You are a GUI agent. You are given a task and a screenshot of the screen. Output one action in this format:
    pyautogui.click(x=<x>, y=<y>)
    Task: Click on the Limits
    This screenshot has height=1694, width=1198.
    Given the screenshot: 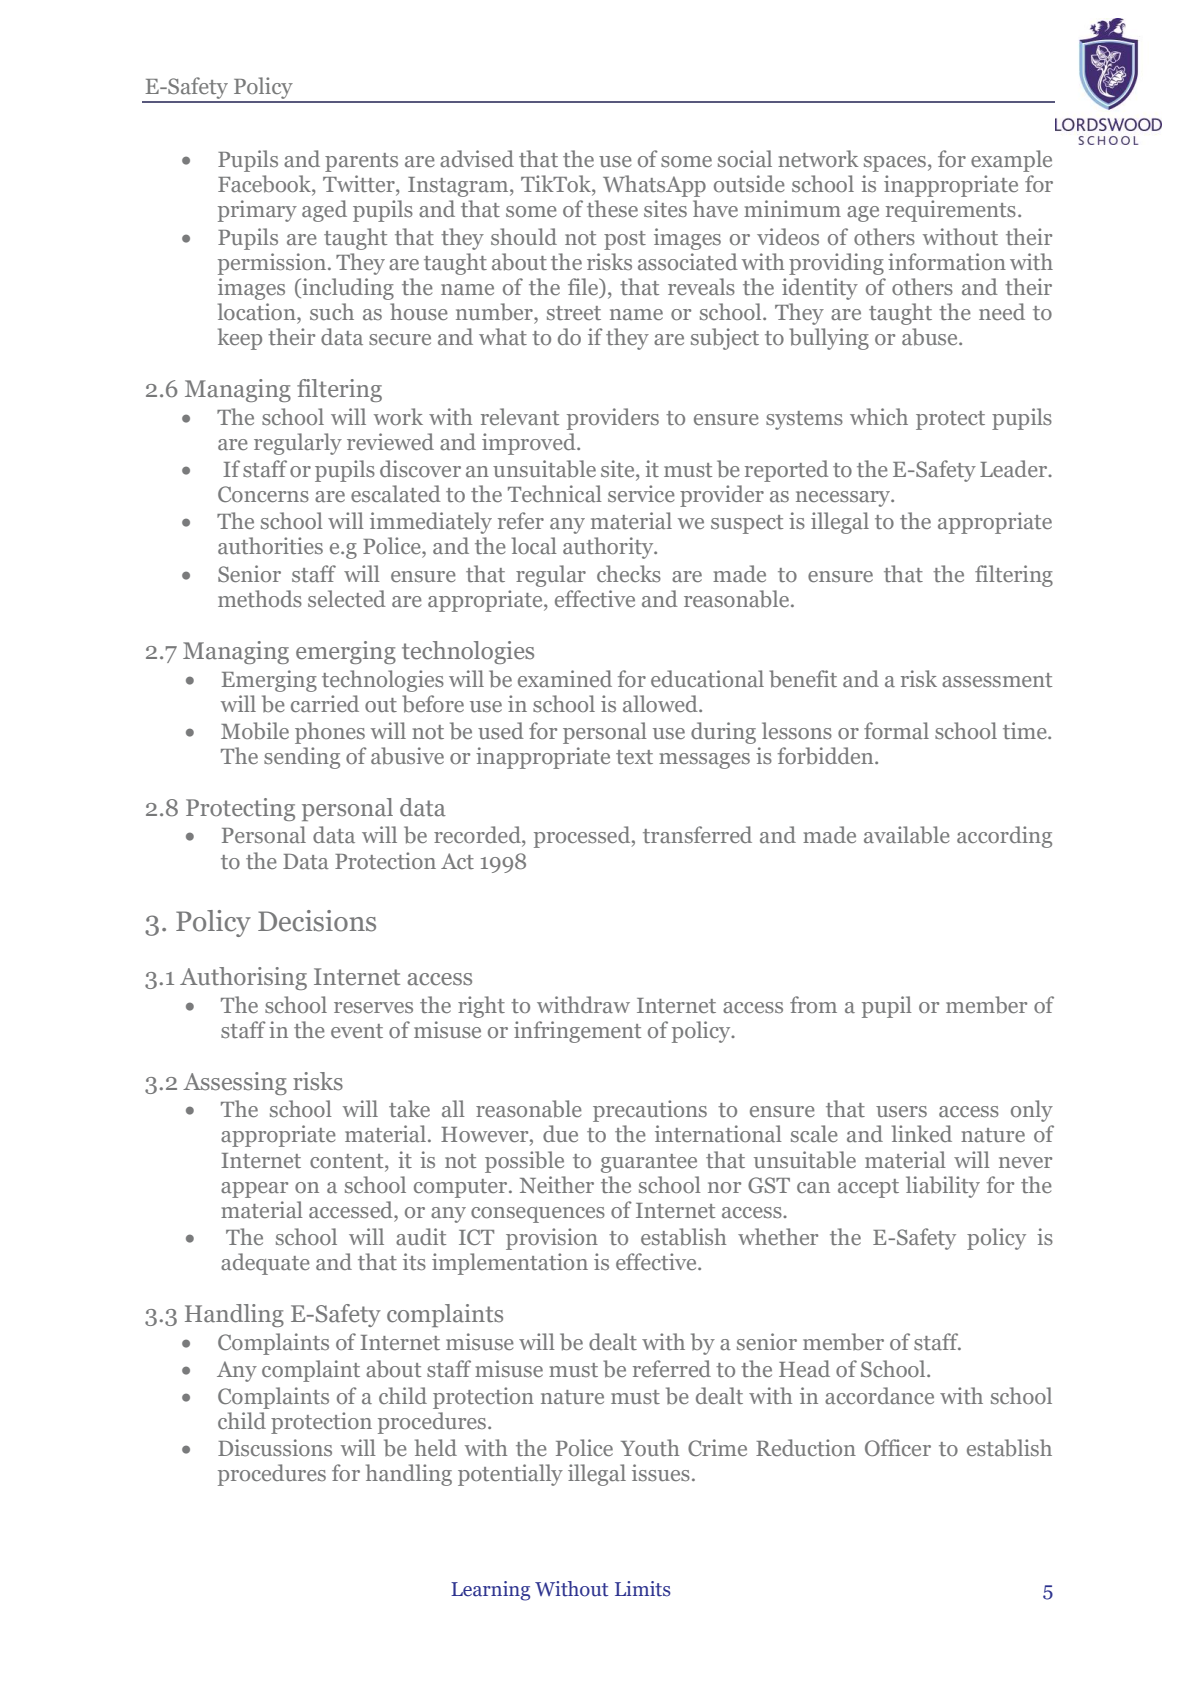 What is the action you would take?
    pyautogui.click(x=643, y=1589)
